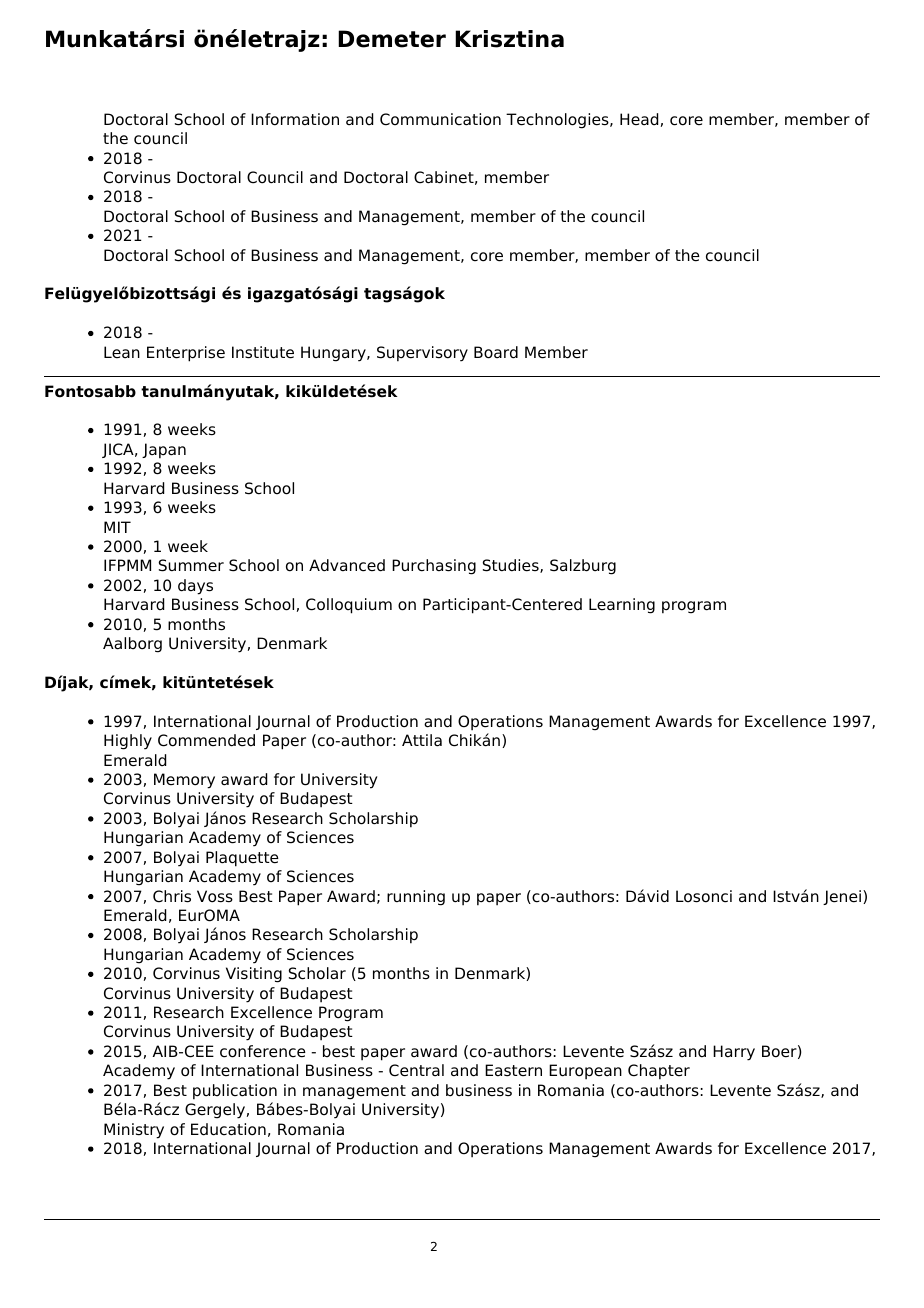  Describe the element at coordinates (622, 606) in the document. I see `Learning` at that location.
